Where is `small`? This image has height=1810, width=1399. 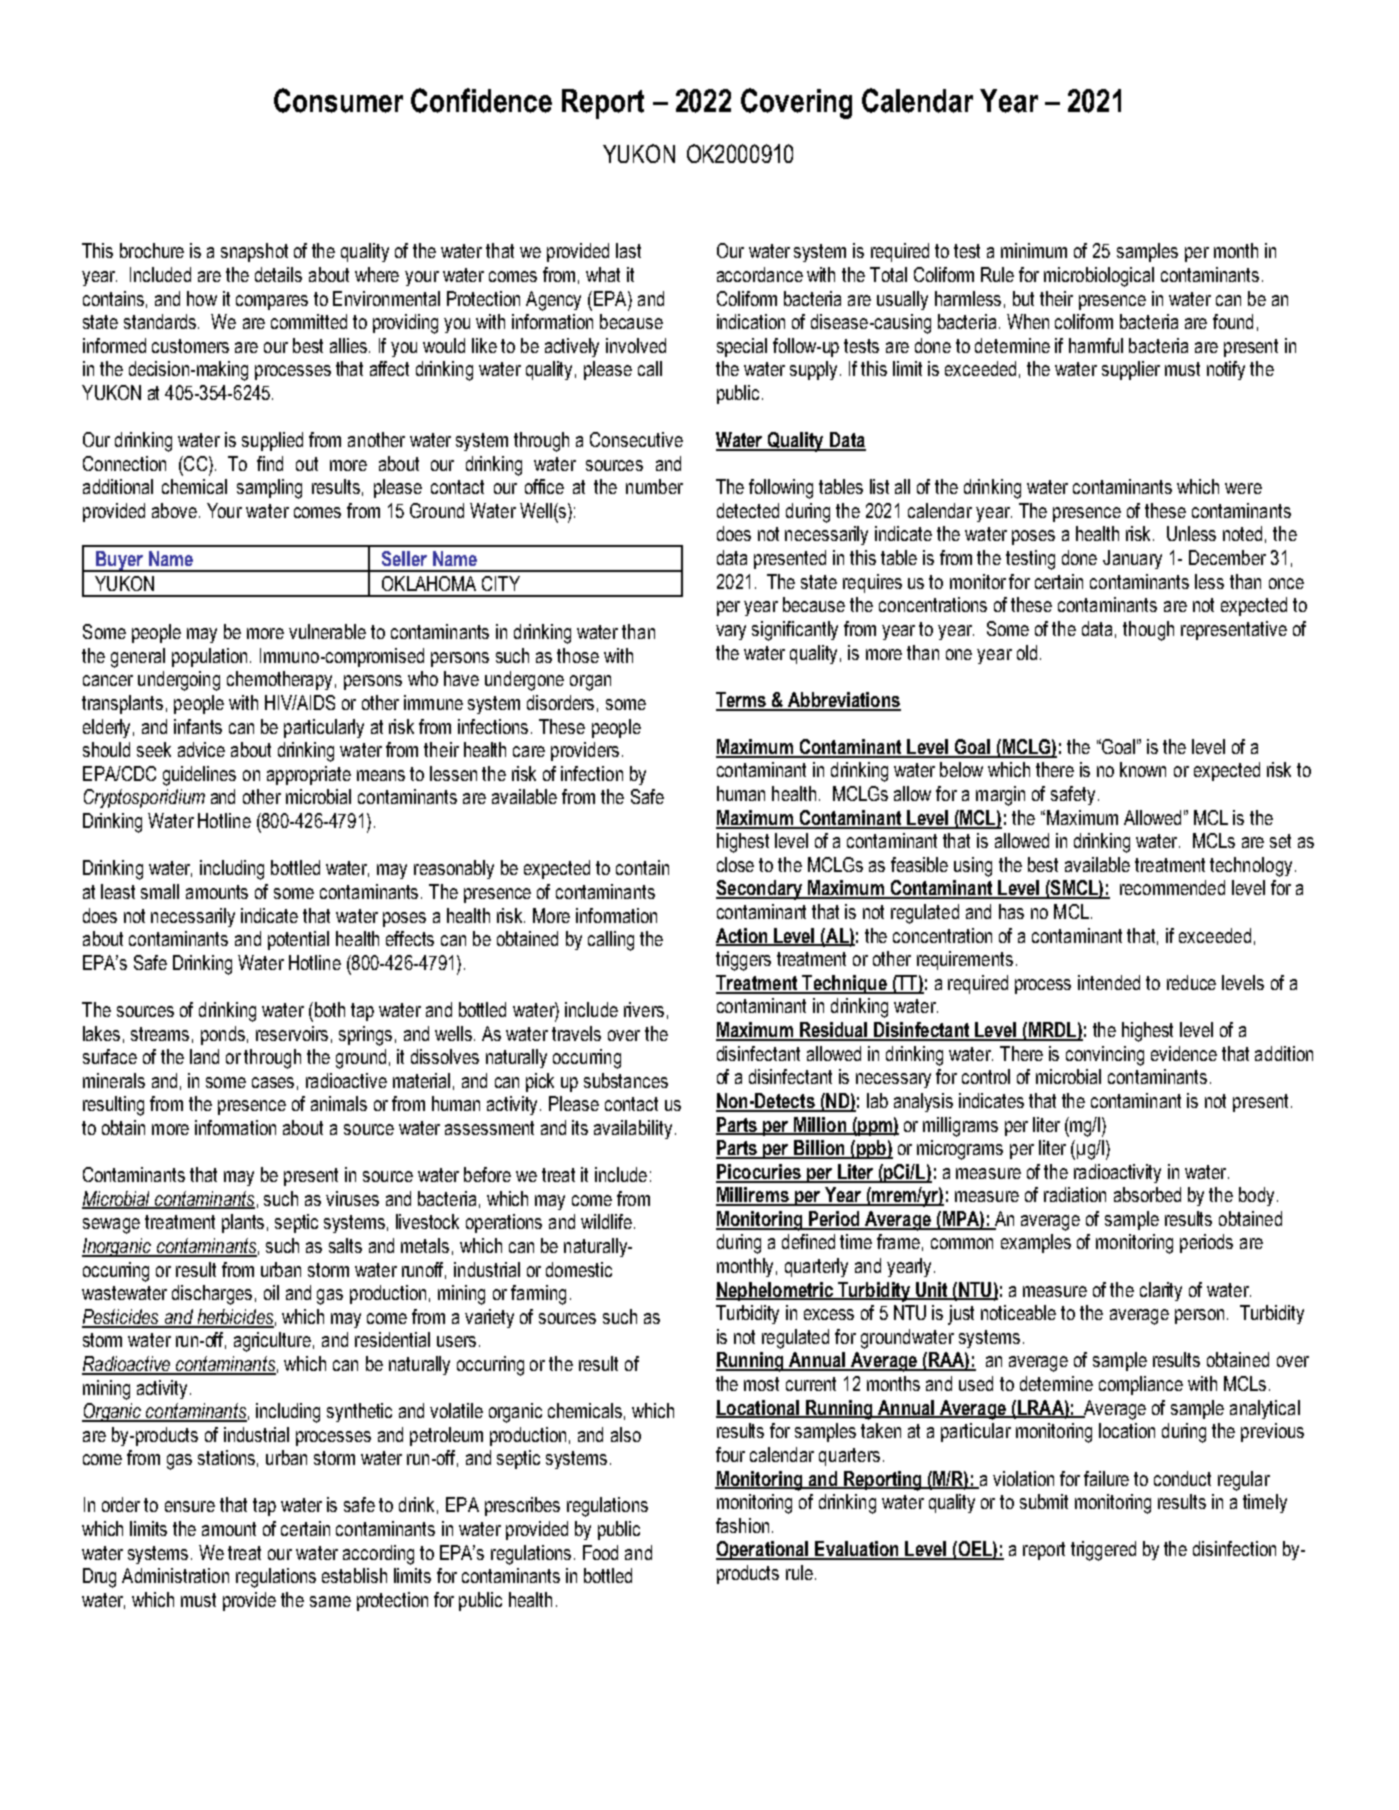 small is located at coordinates (160, 891).
